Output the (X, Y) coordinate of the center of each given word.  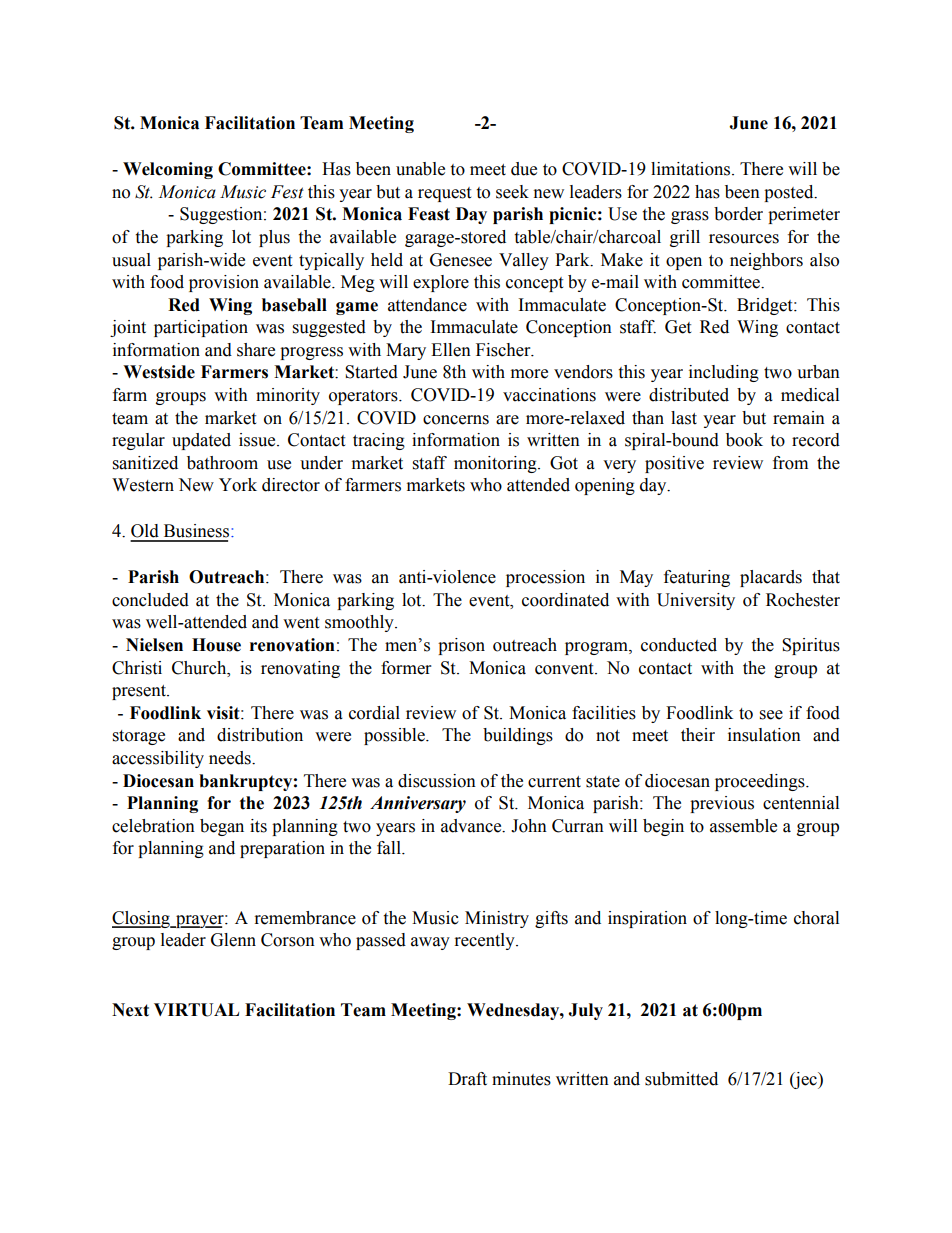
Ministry (497, 919)
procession (545, 578)
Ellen (451, 350)
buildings (518, 736)
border (738, 214)
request (444, 194)
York (238, 485)
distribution (260, 735)
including (724, 373)
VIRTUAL (196, 1010)
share (256, 350)
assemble (743, 826)
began (222, 827)
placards (771, 578)
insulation (764, 735)
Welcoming (168, 170)
